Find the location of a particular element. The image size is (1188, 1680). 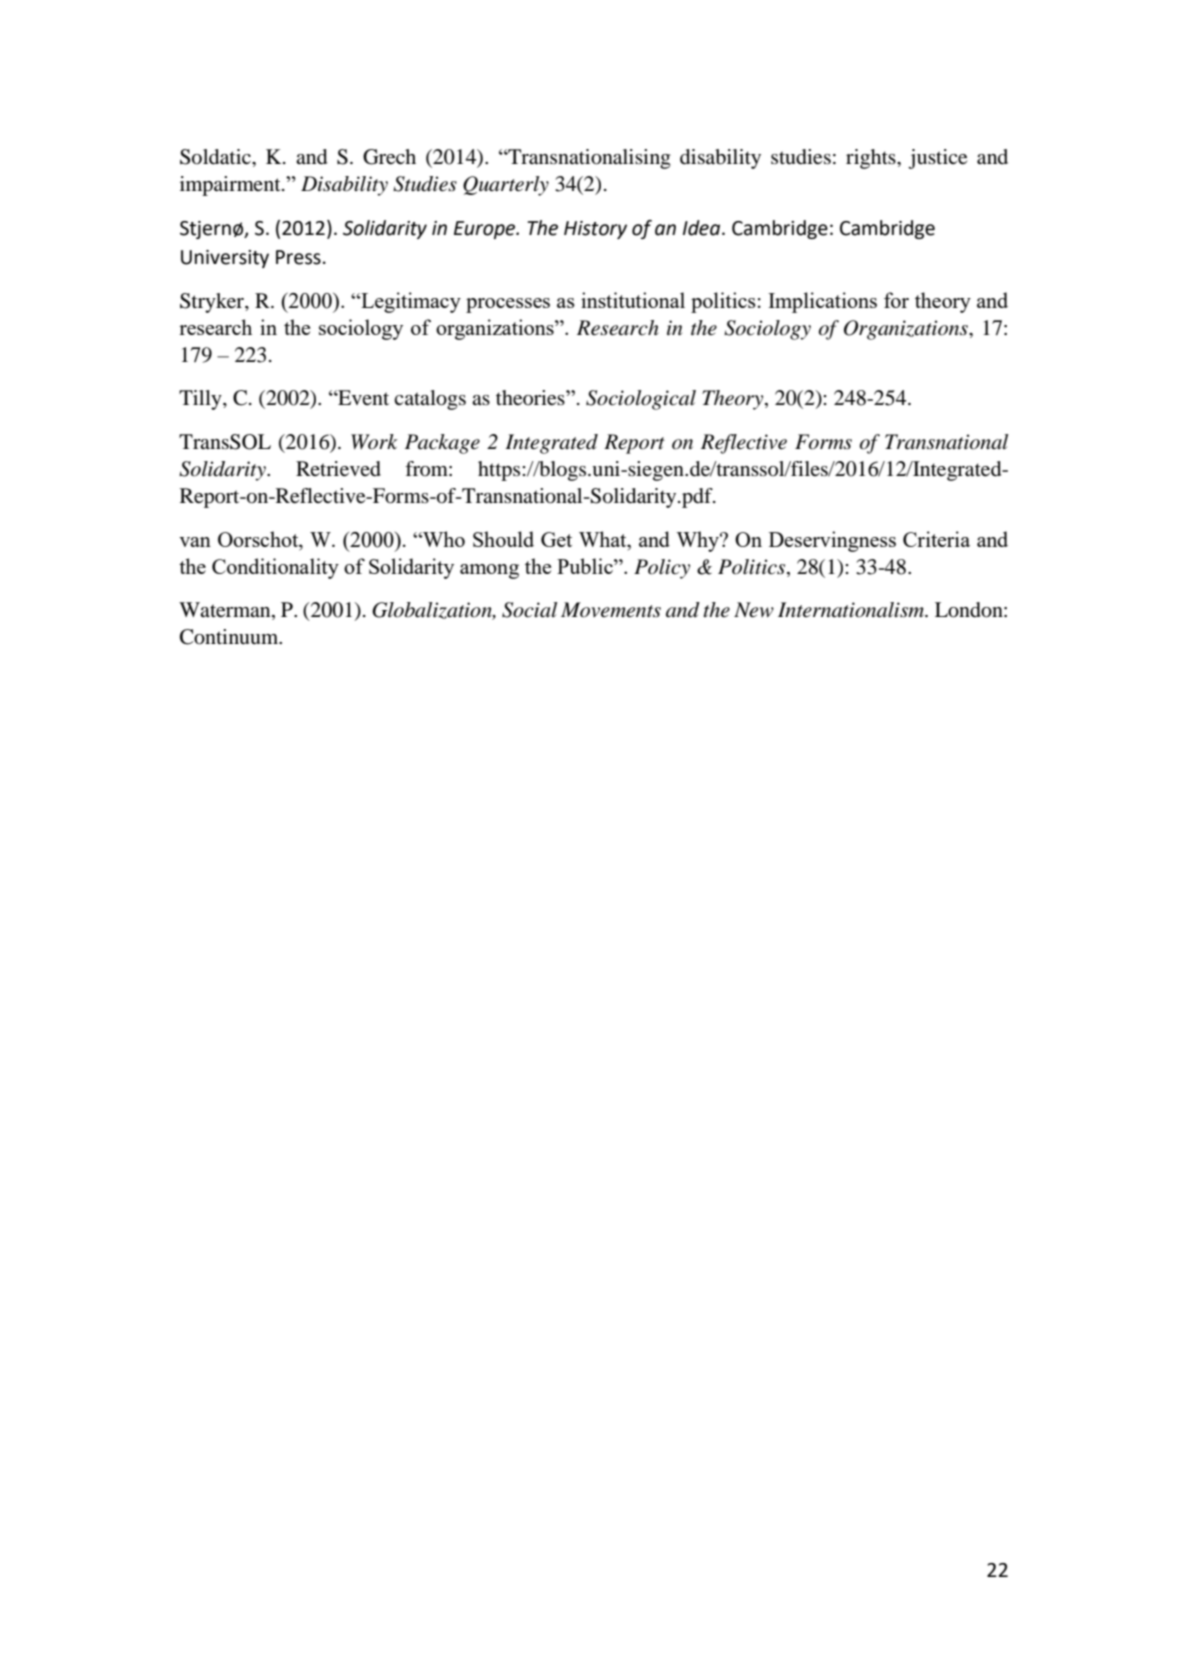

Quarterly is located at coordinates (506, 186).
